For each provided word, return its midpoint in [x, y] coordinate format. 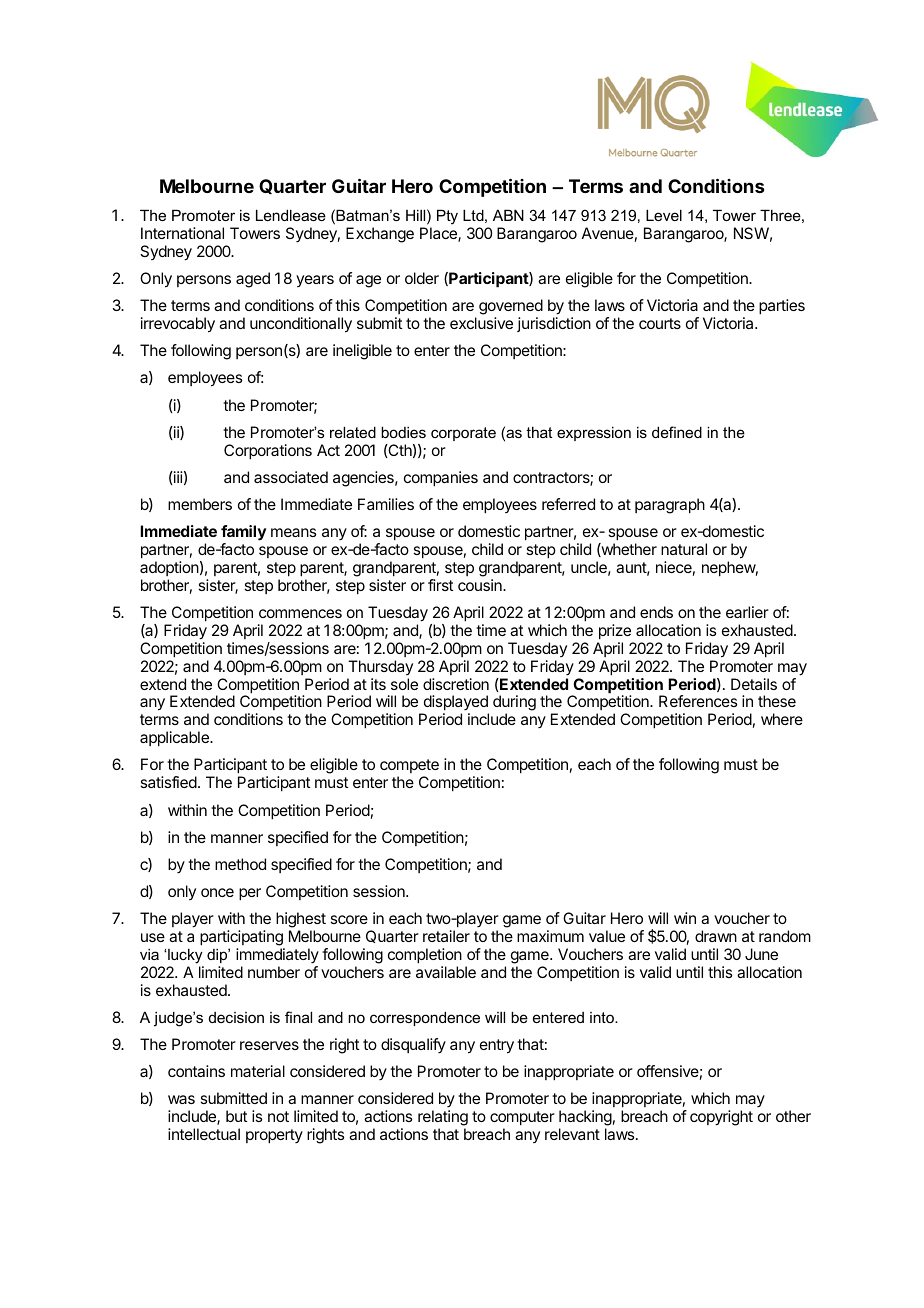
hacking [585, 1119]
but [236, 1116]
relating [443, 1119]
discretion [456, 684]
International [182, 233]
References [698, 701]
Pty [447, 217]
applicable [175, 739]
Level [664, 215]
